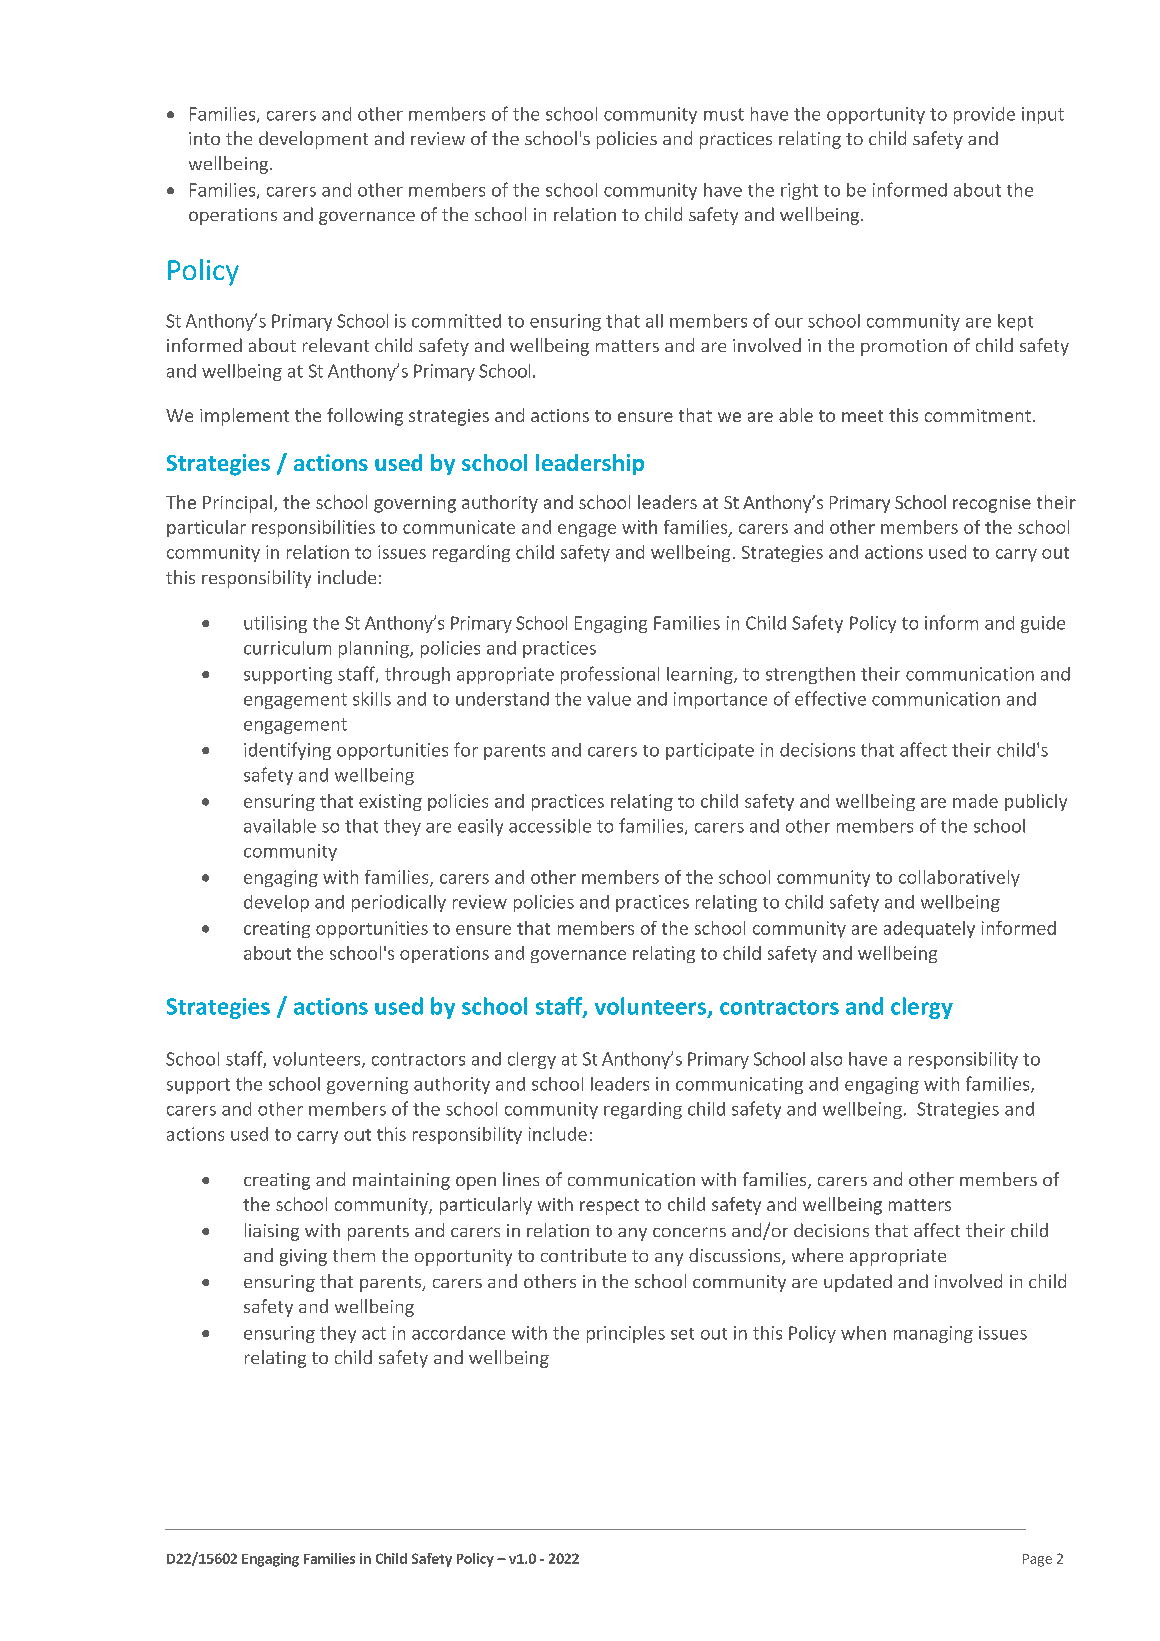  What do you see at coordinates (550, 826) in the document?
I see `accessible` at bounding box center [550, 826].
